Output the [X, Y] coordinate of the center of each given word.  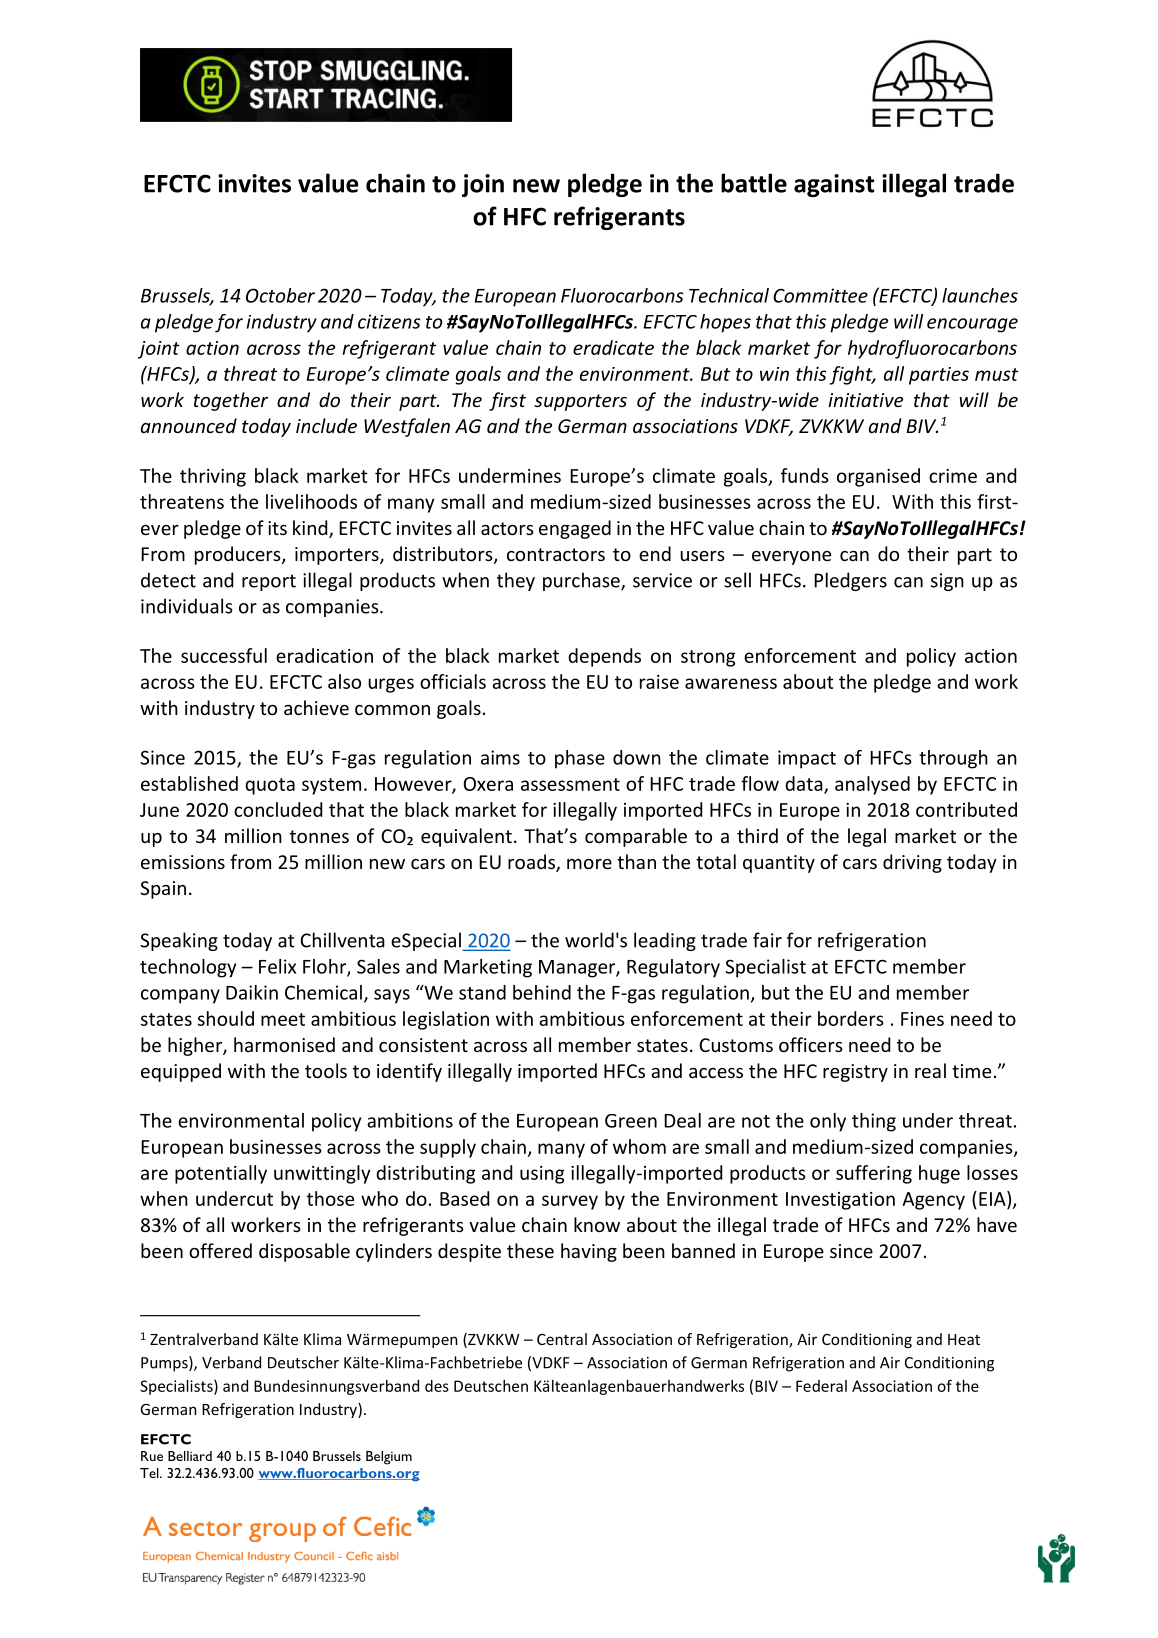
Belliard [190, 1456]
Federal [821, 1386]
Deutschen [491, 1386]
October [280, 295]
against [834, 185]
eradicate [613, 347]
